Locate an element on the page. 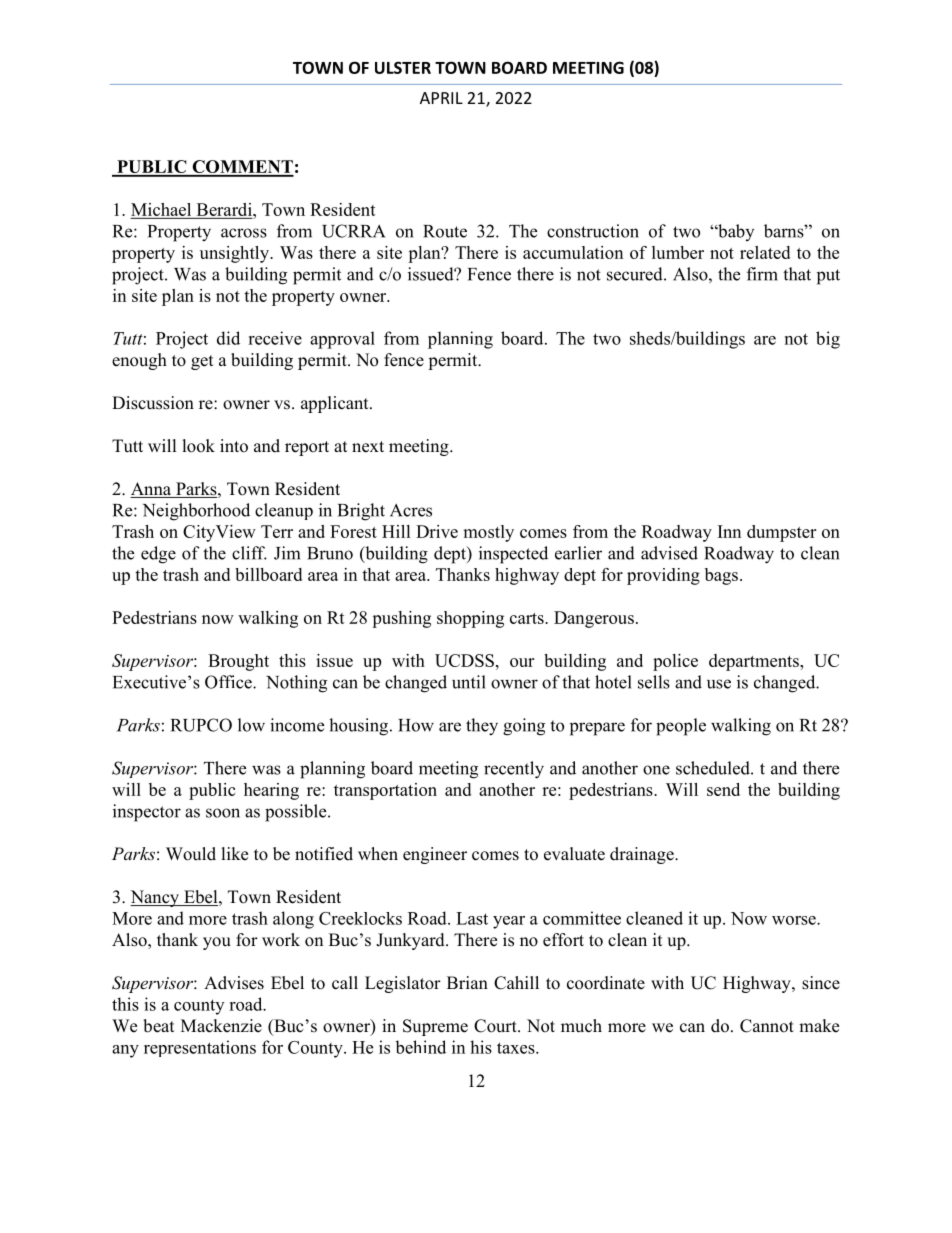  COMMENT is located at coordinates (242, 168).
